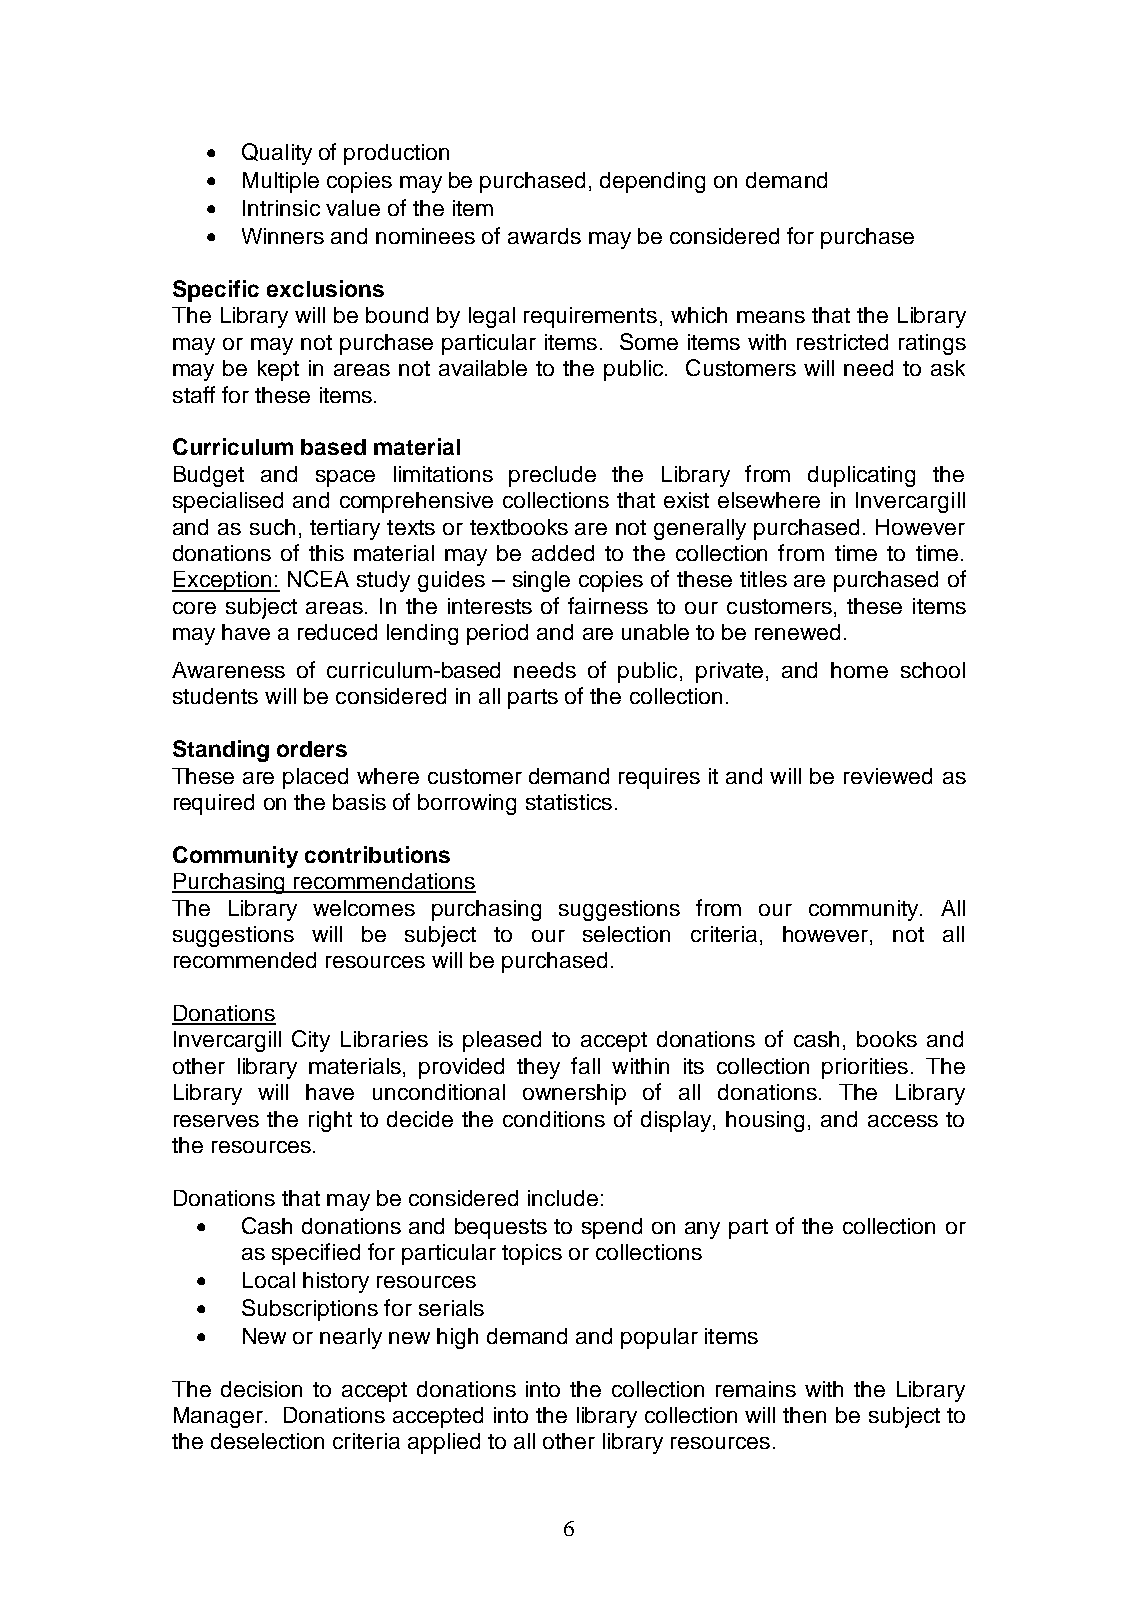  I want to click on awards, so click(544, 236).
